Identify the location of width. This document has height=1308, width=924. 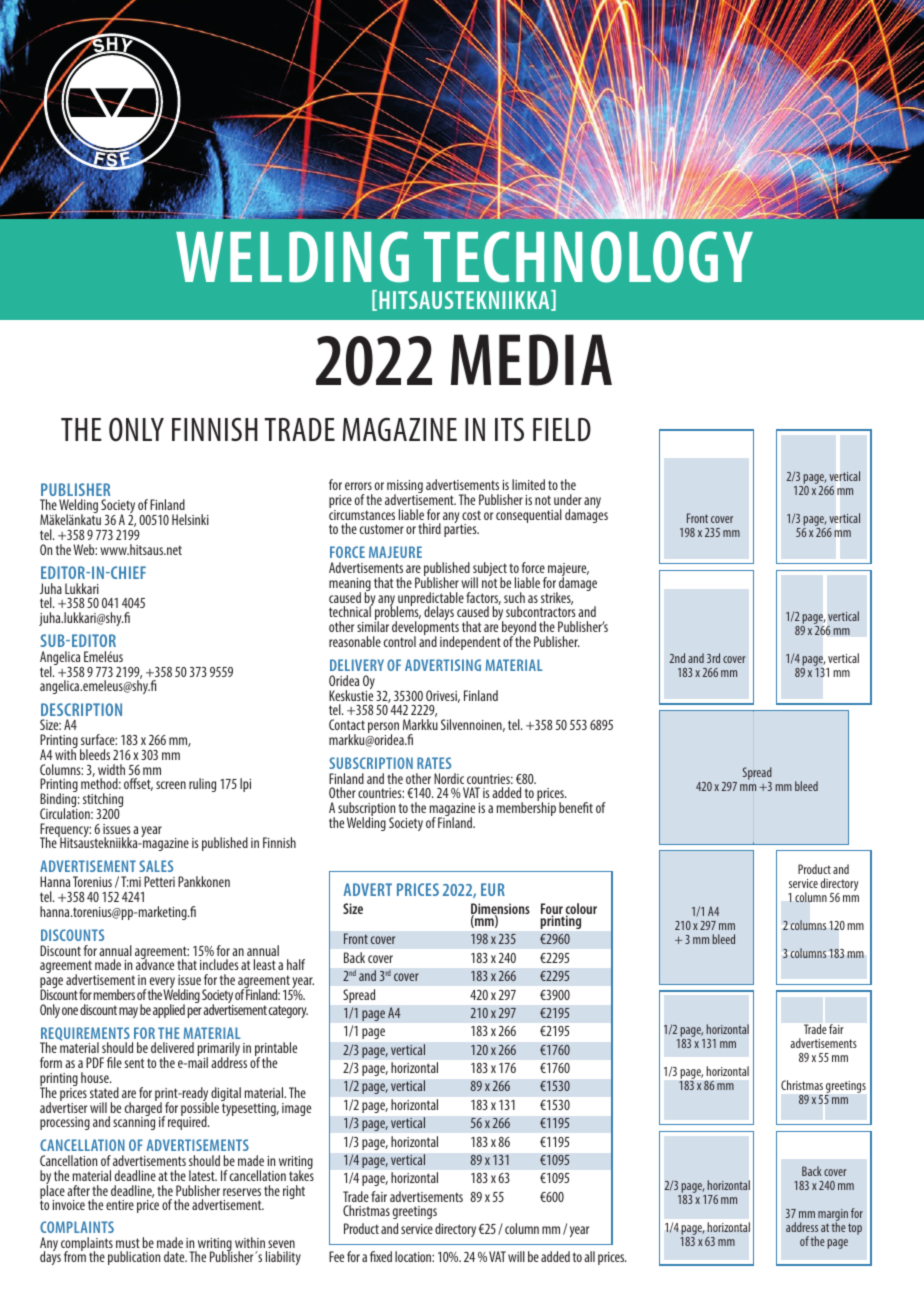
(111, 769).
